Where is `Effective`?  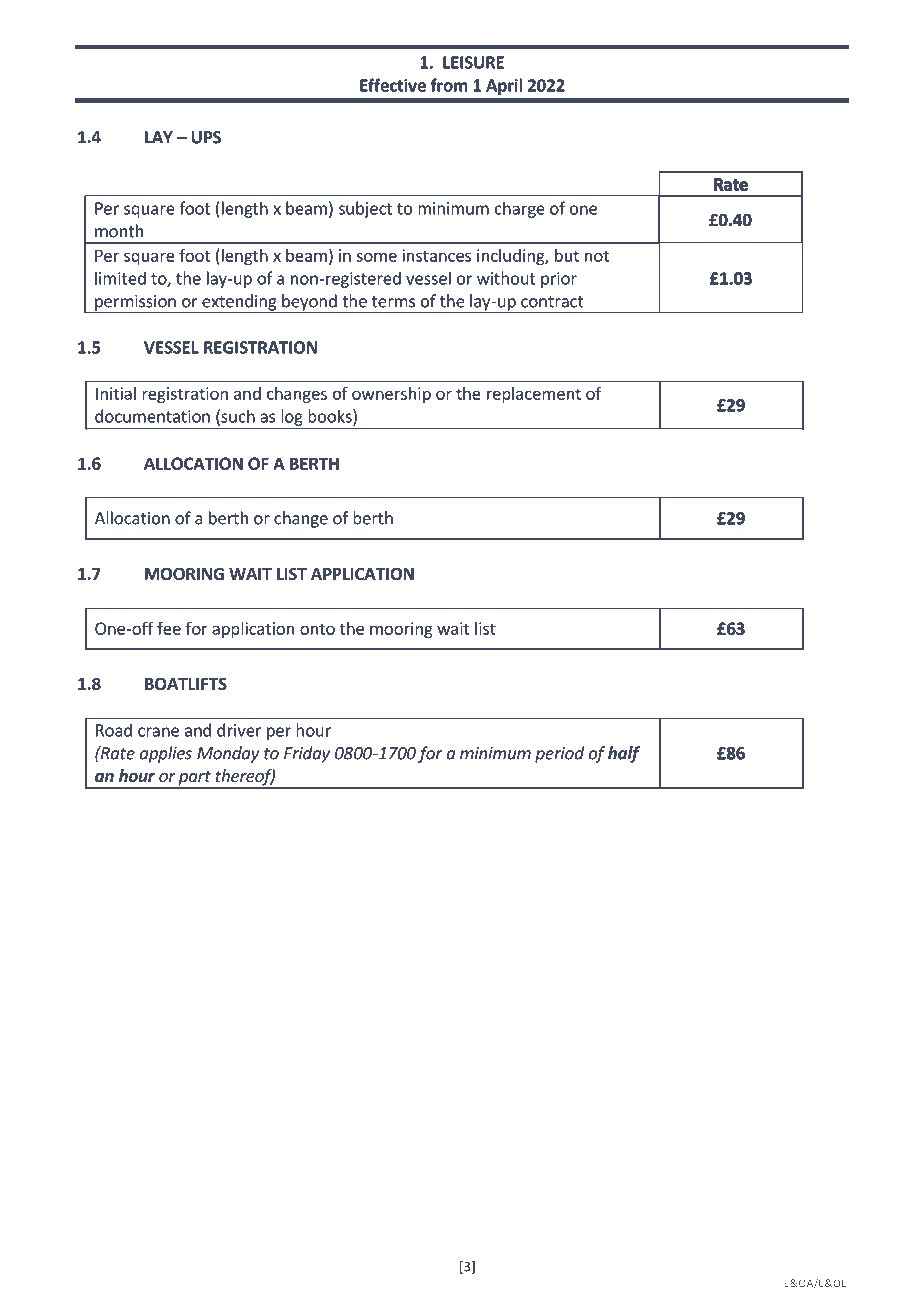 Effective is located at coordinates (393, 85).
